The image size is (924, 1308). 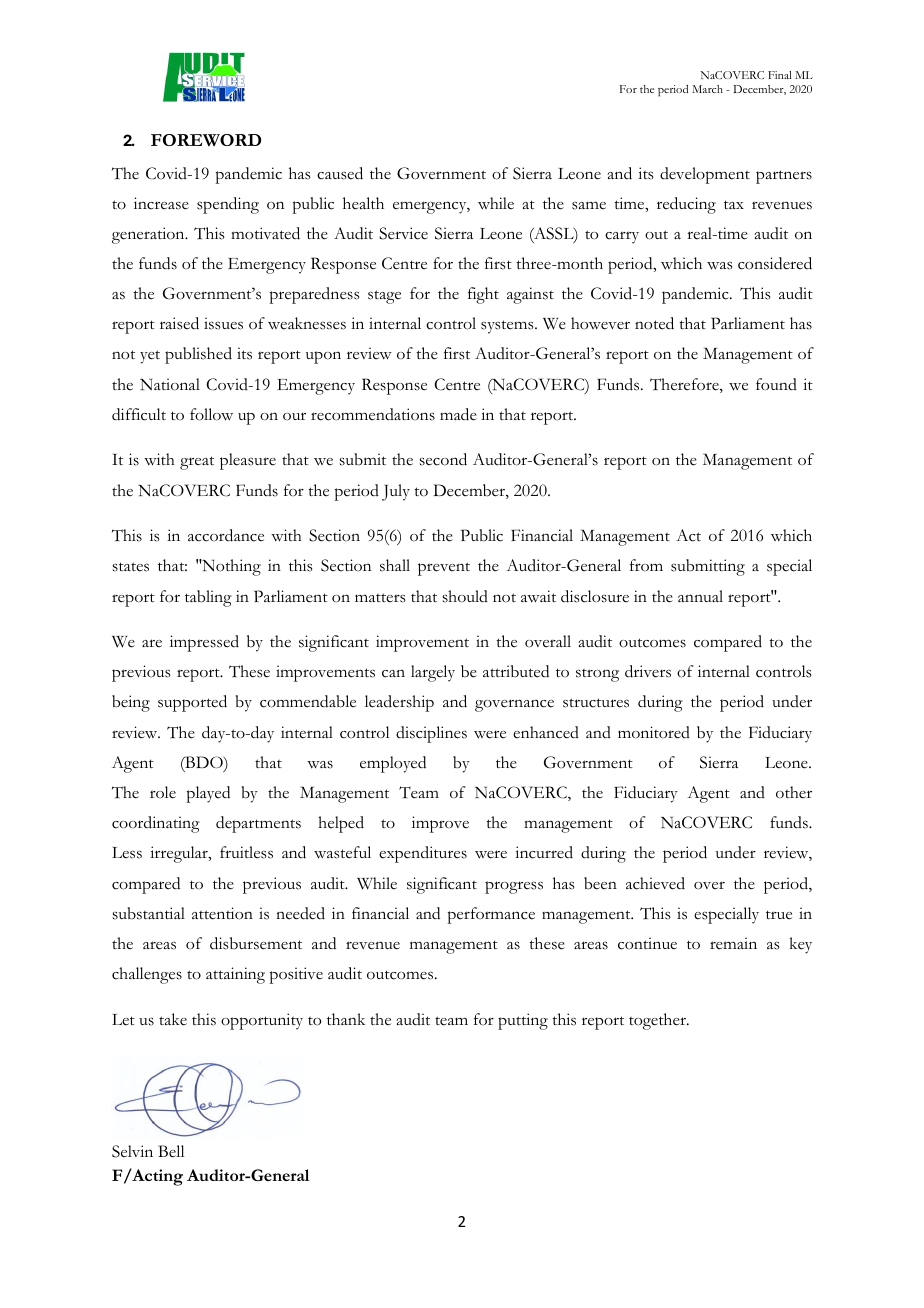 I want to click on March, so click(x=707, y=89).
